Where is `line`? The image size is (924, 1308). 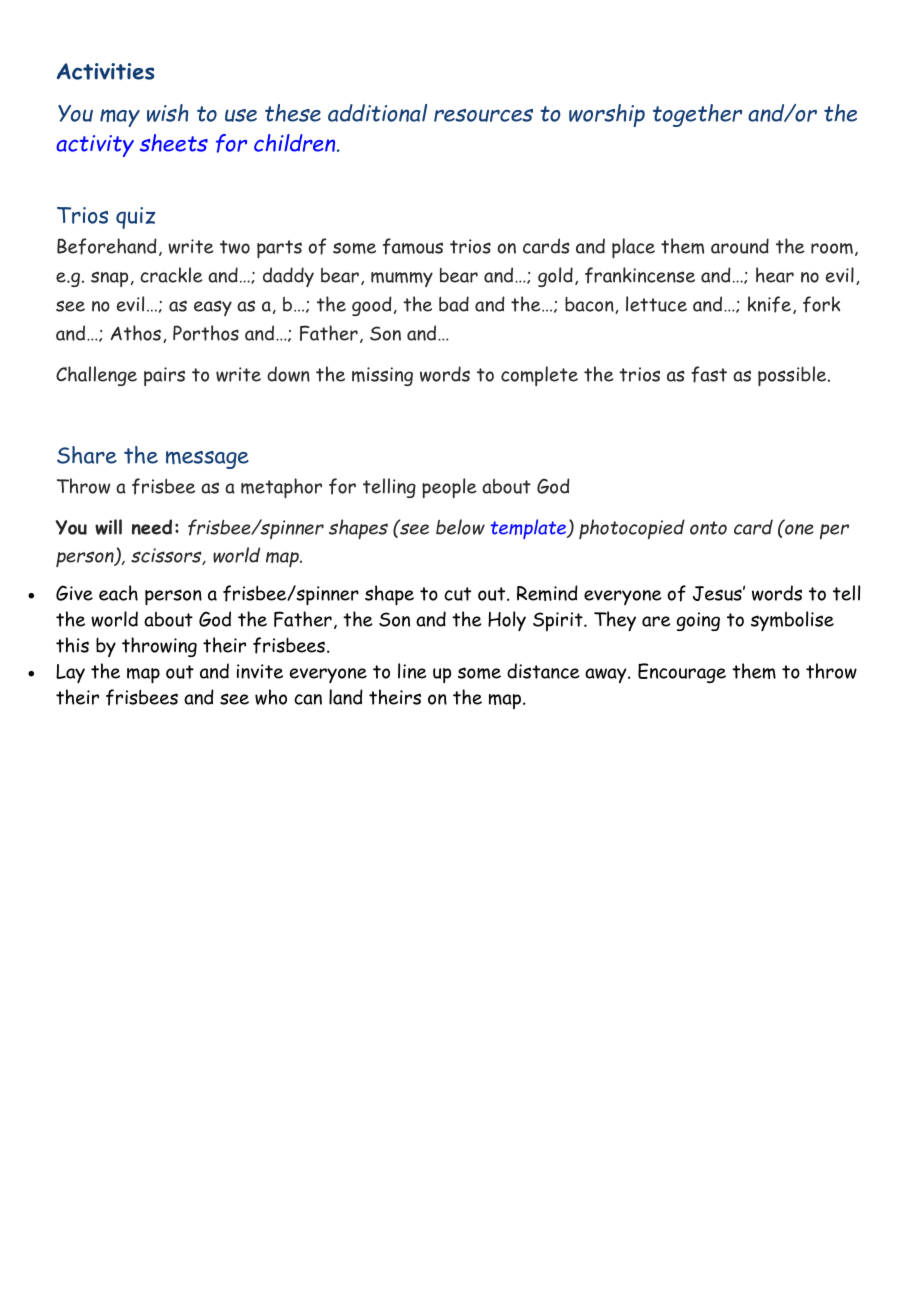
line is located at coordinates (412, 671).
